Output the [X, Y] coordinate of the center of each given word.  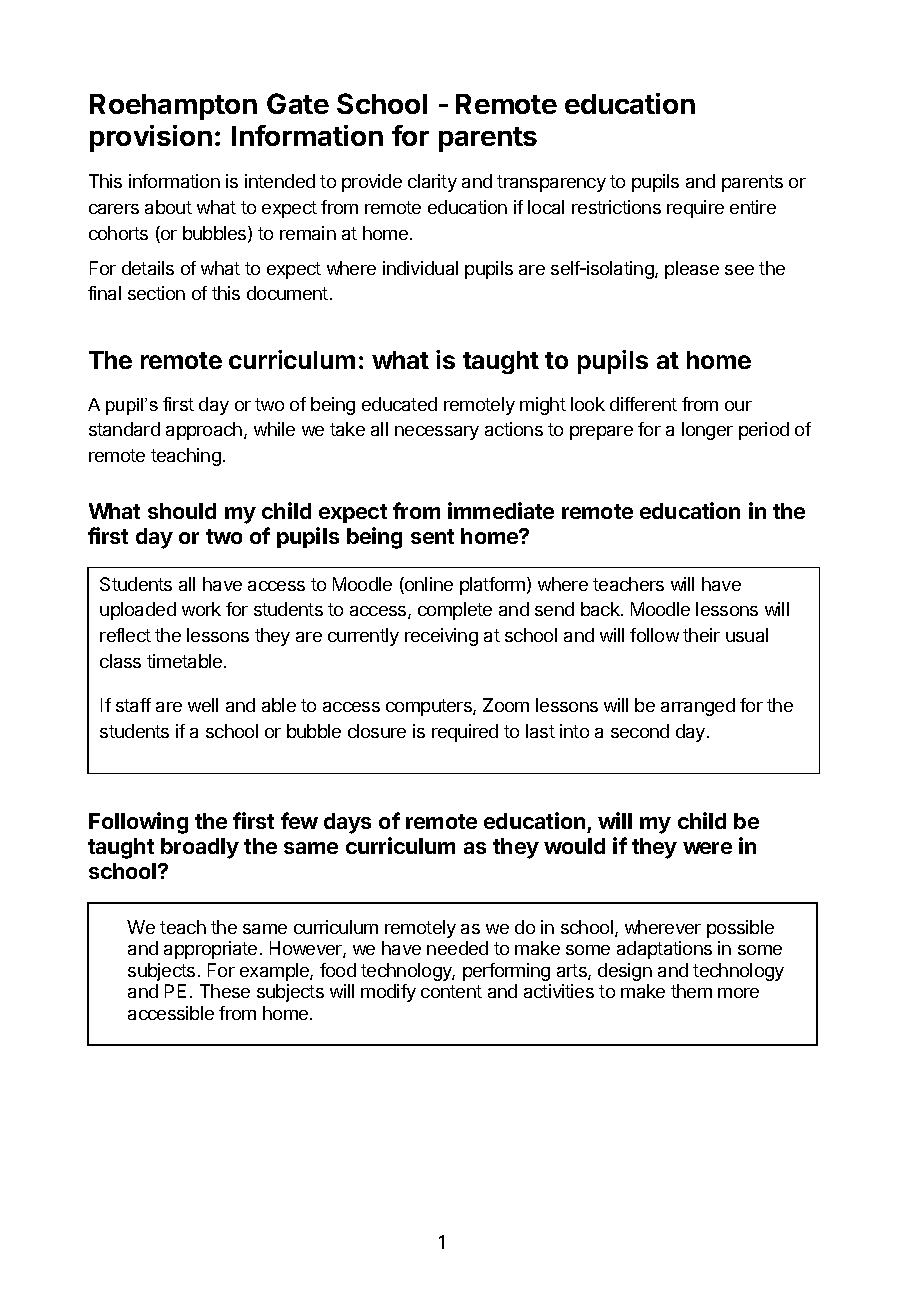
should [182, 511]
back [601, 609]
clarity [432, 183]
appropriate [210, 950]
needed [457, 948]
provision [151, 138]
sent [432, 536]
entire [753, 207]
